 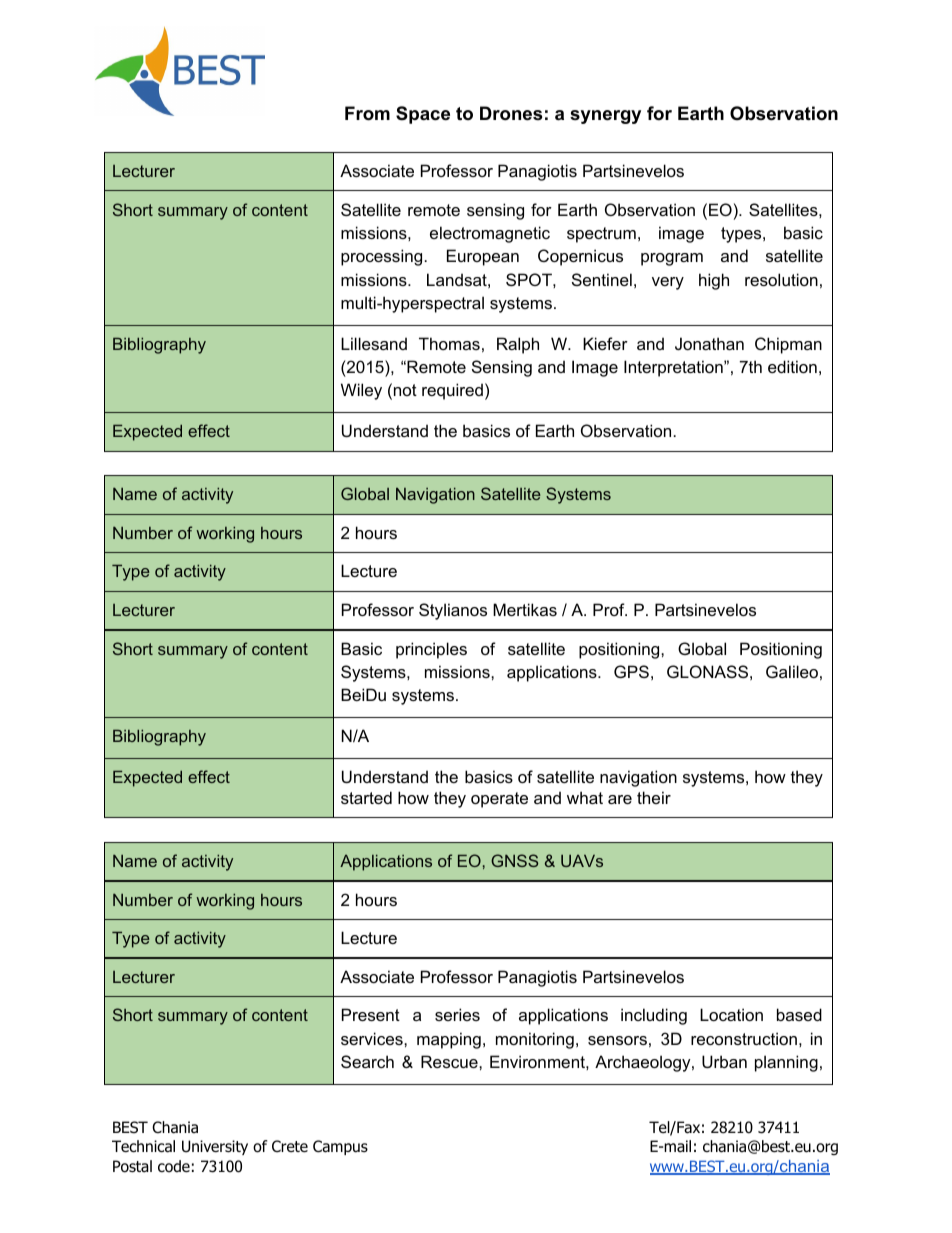 What do you see at coordinates (423, 115) in the screenshot?
I see `Space` at bounding box center [423, 115].
